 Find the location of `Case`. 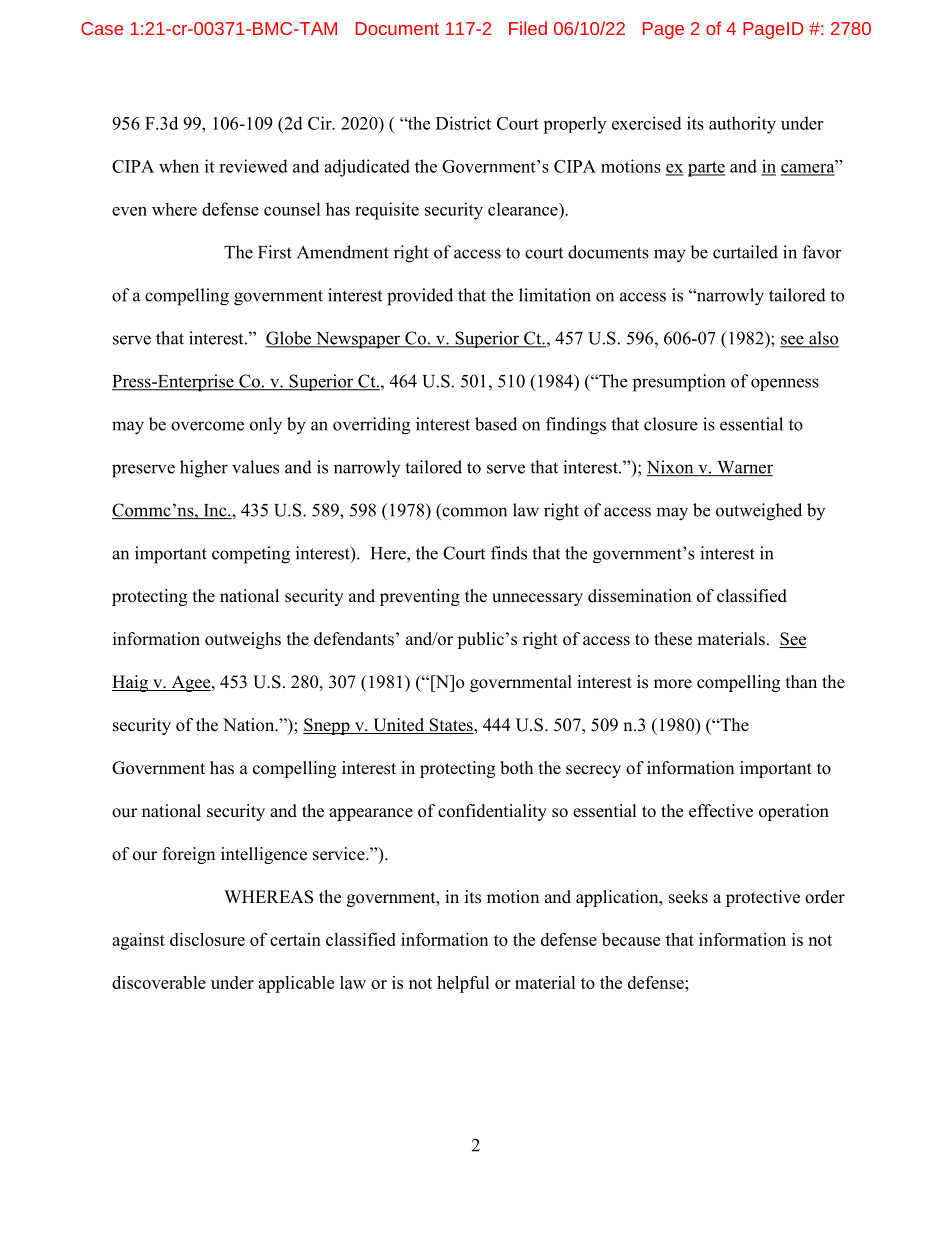

Case is located at coordinates (102, 28).
